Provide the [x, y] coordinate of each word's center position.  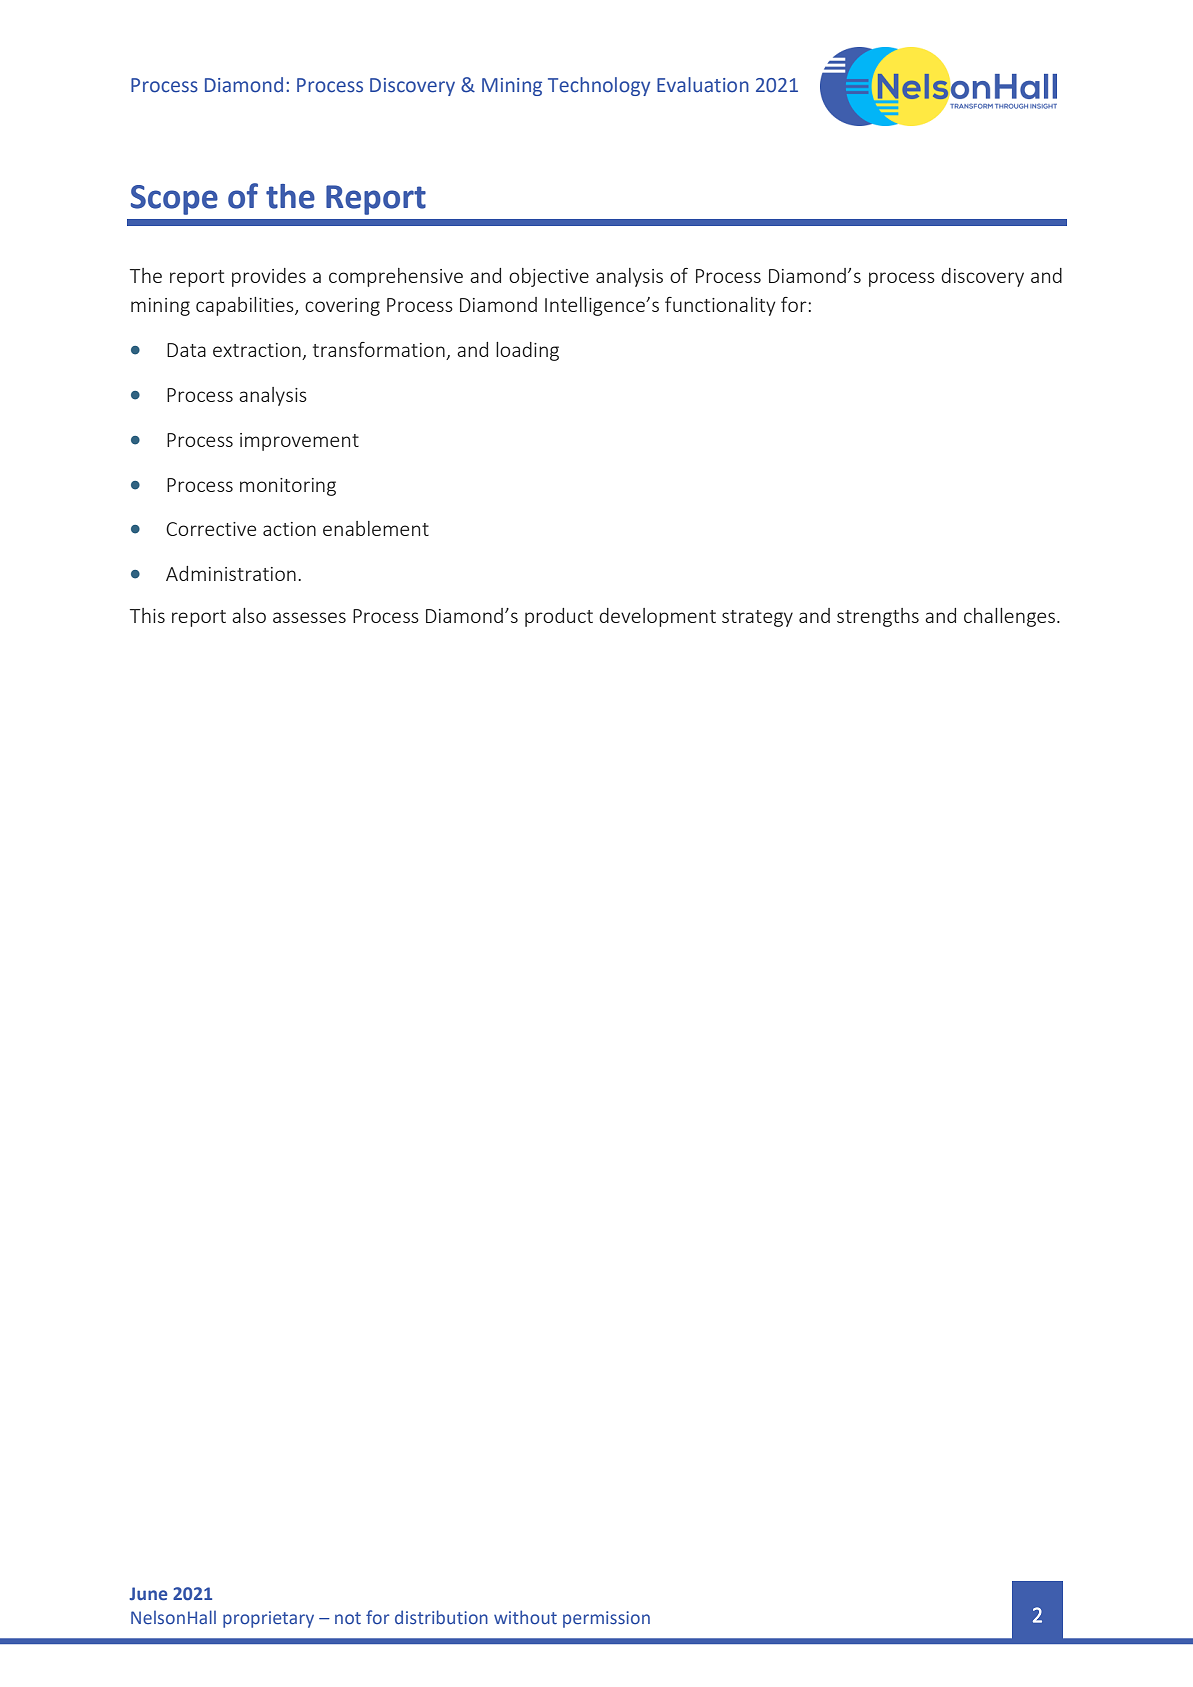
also [249, 615]
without [525, 1617]
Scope [174, 200]
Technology [599, 86]
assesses [309, 617]
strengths [878, 617]
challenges [1009, 617]
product [559, 617]
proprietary [268, 1619]
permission [606, 1619]
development [657, 617]
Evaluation [703, 85]
